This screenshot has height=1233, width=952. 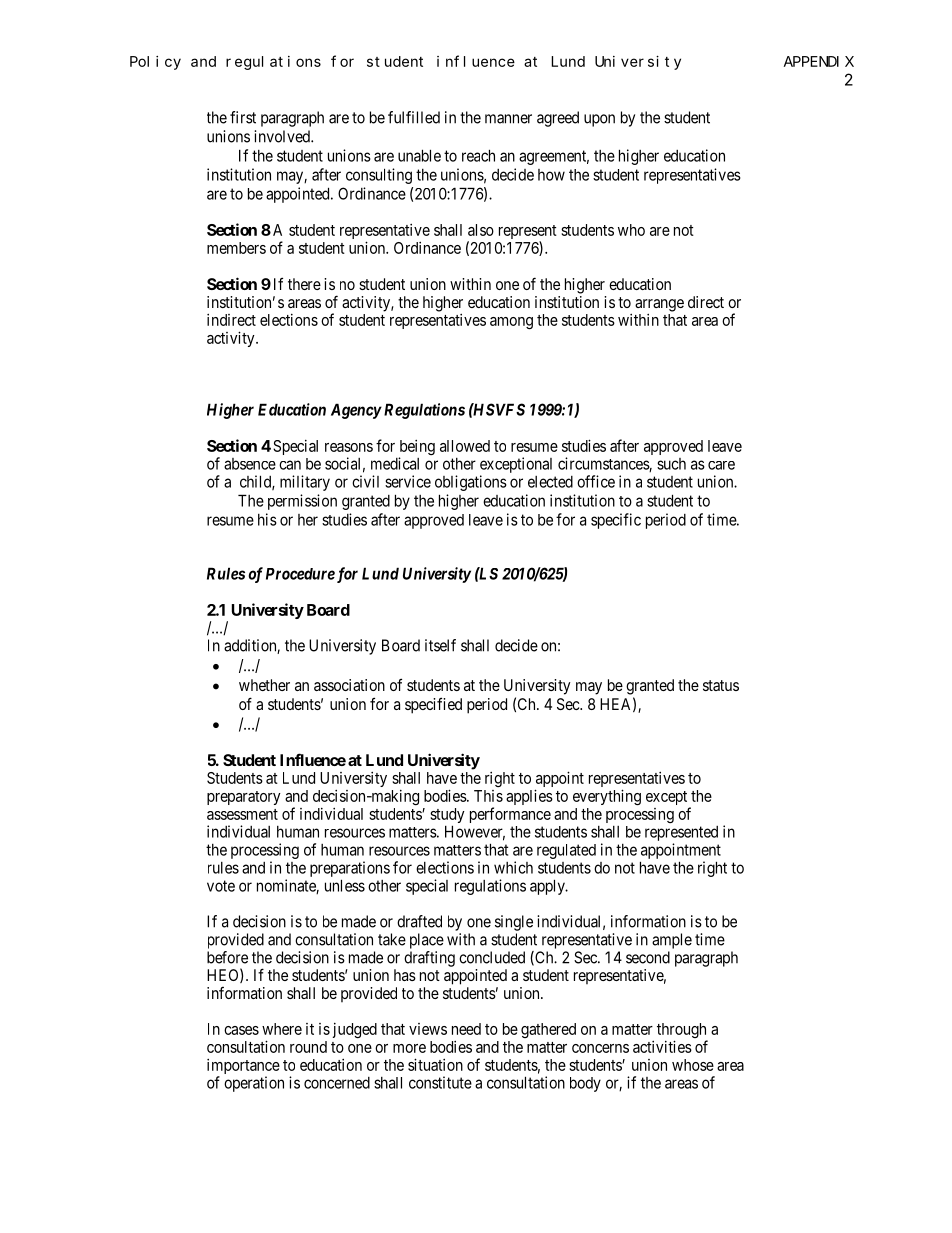 What do you see at coordinates (693, 1065) in the screenshot?
I see `whose` at bounding box center [693, 1065].
